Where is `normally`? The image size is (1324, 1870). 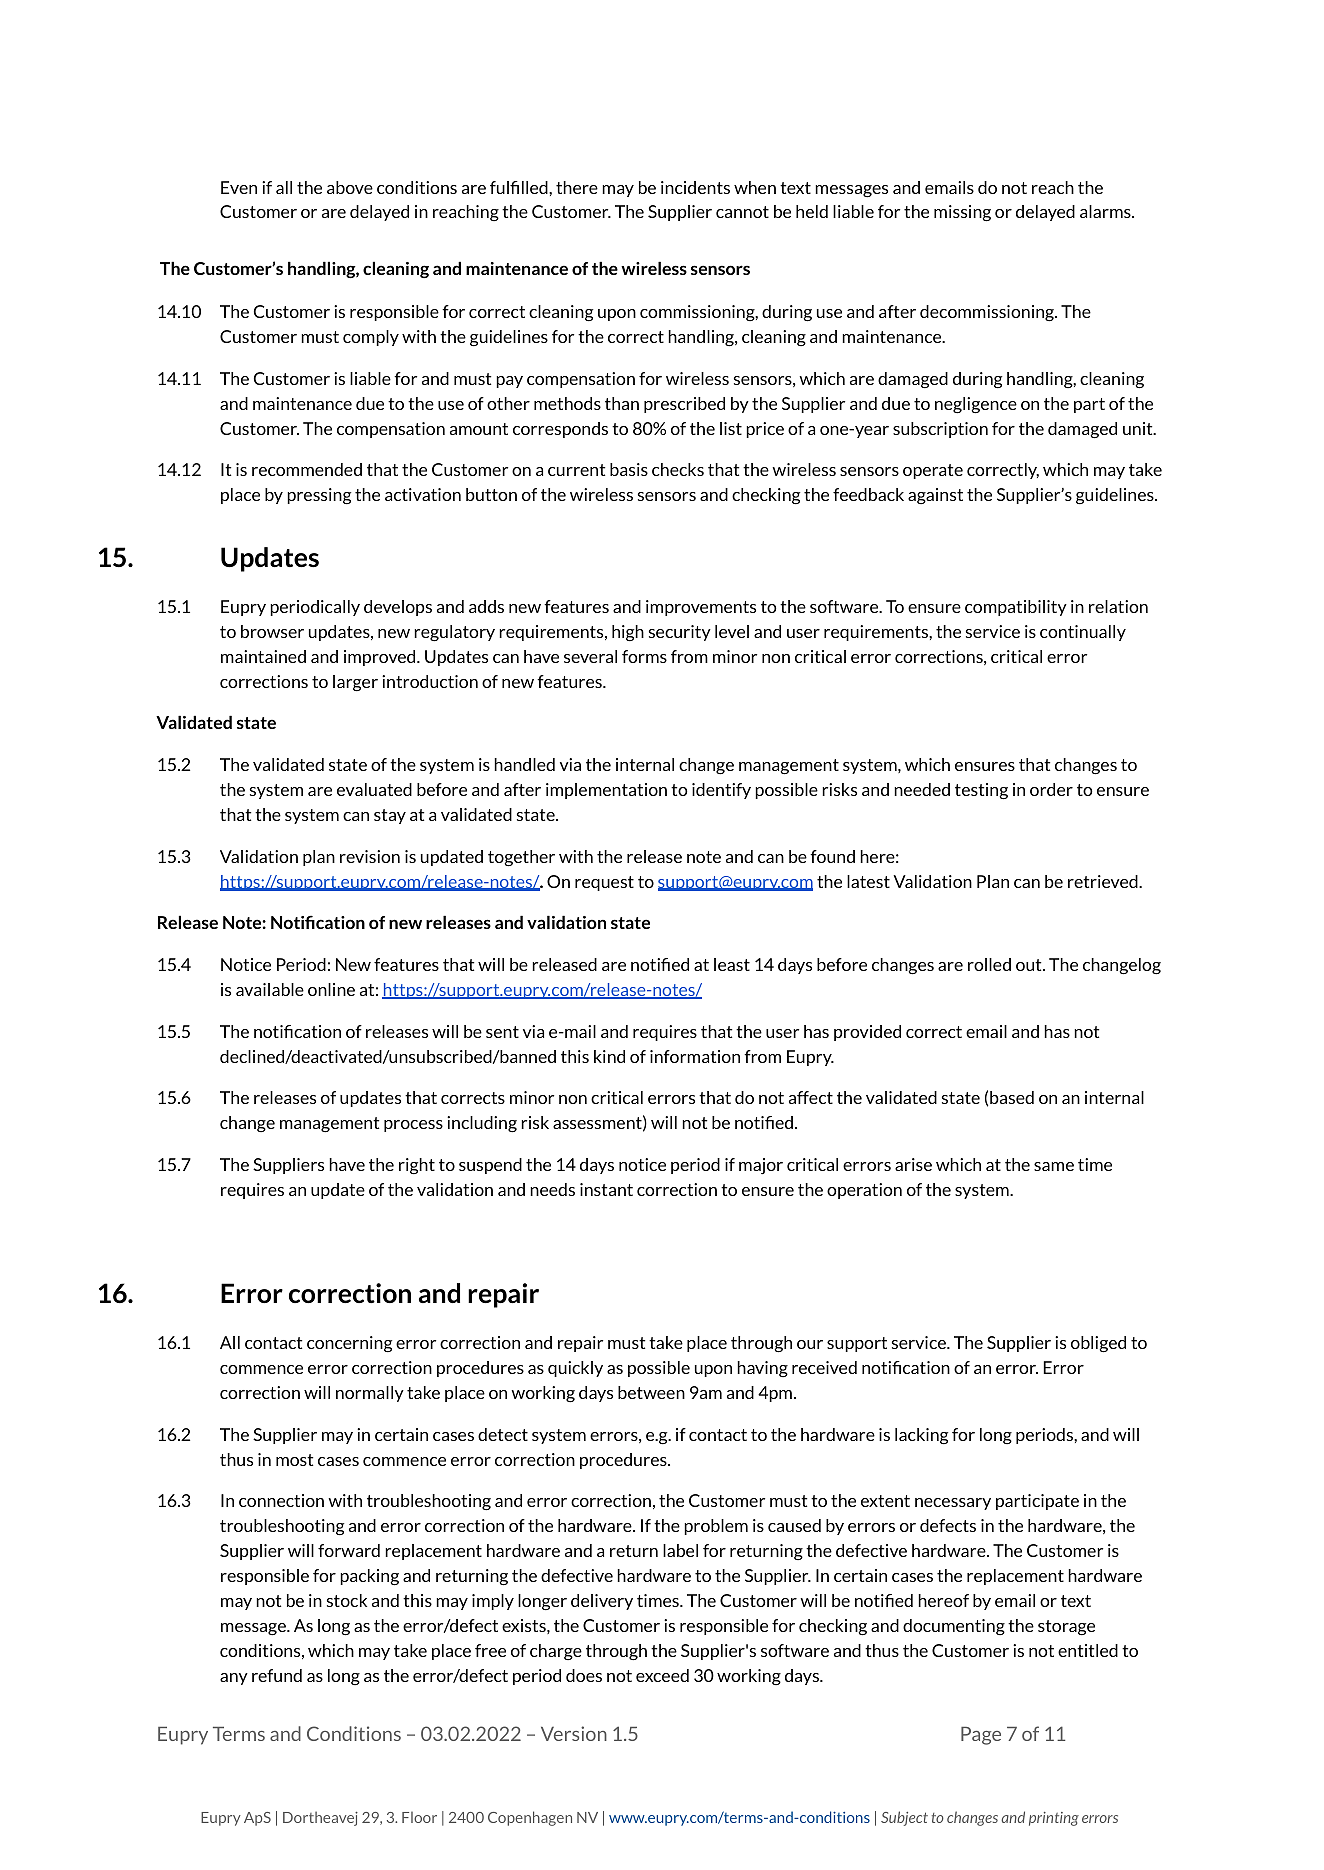 normally is located at coordinates (370, 1394).
